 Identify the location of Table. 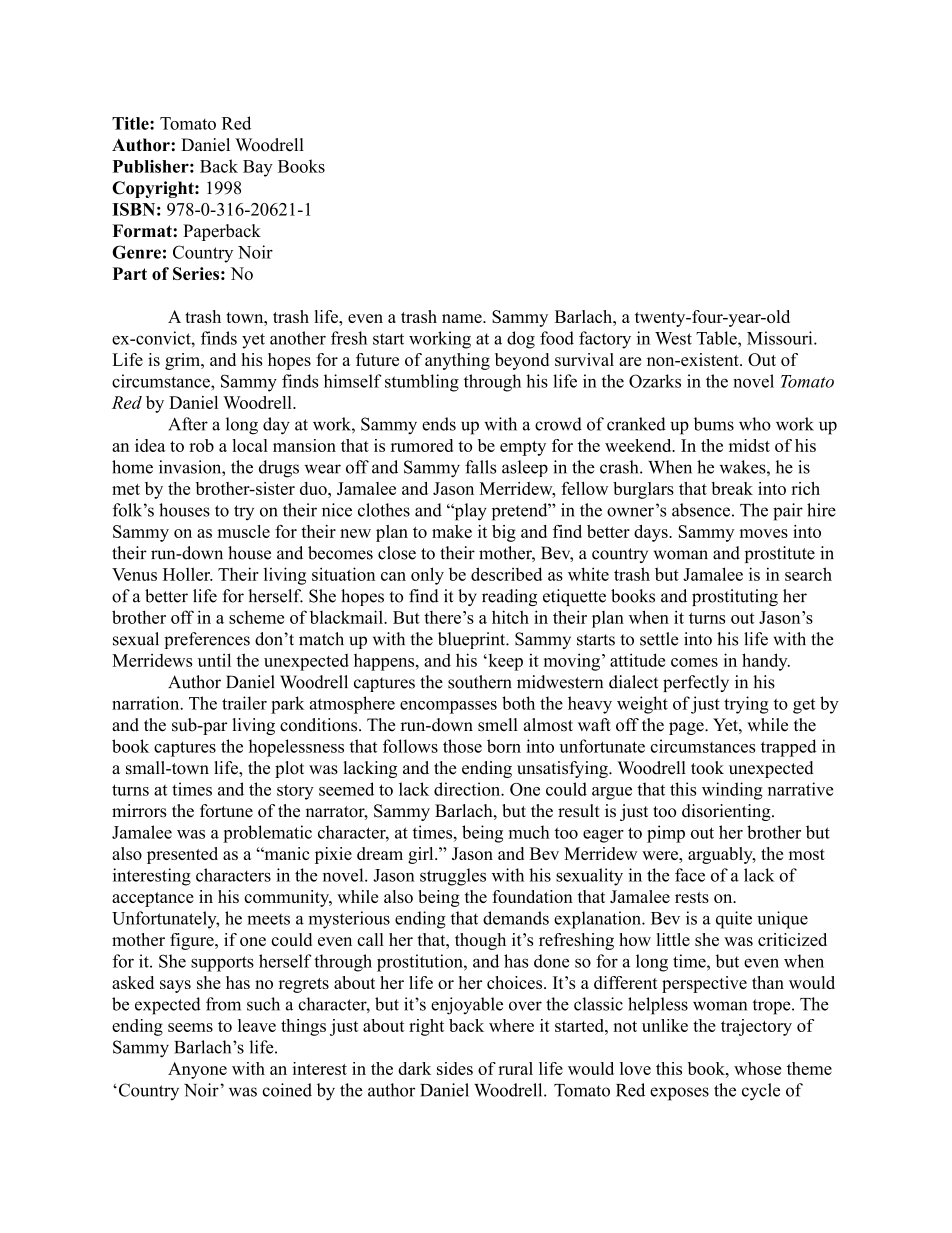
(717, 338).
